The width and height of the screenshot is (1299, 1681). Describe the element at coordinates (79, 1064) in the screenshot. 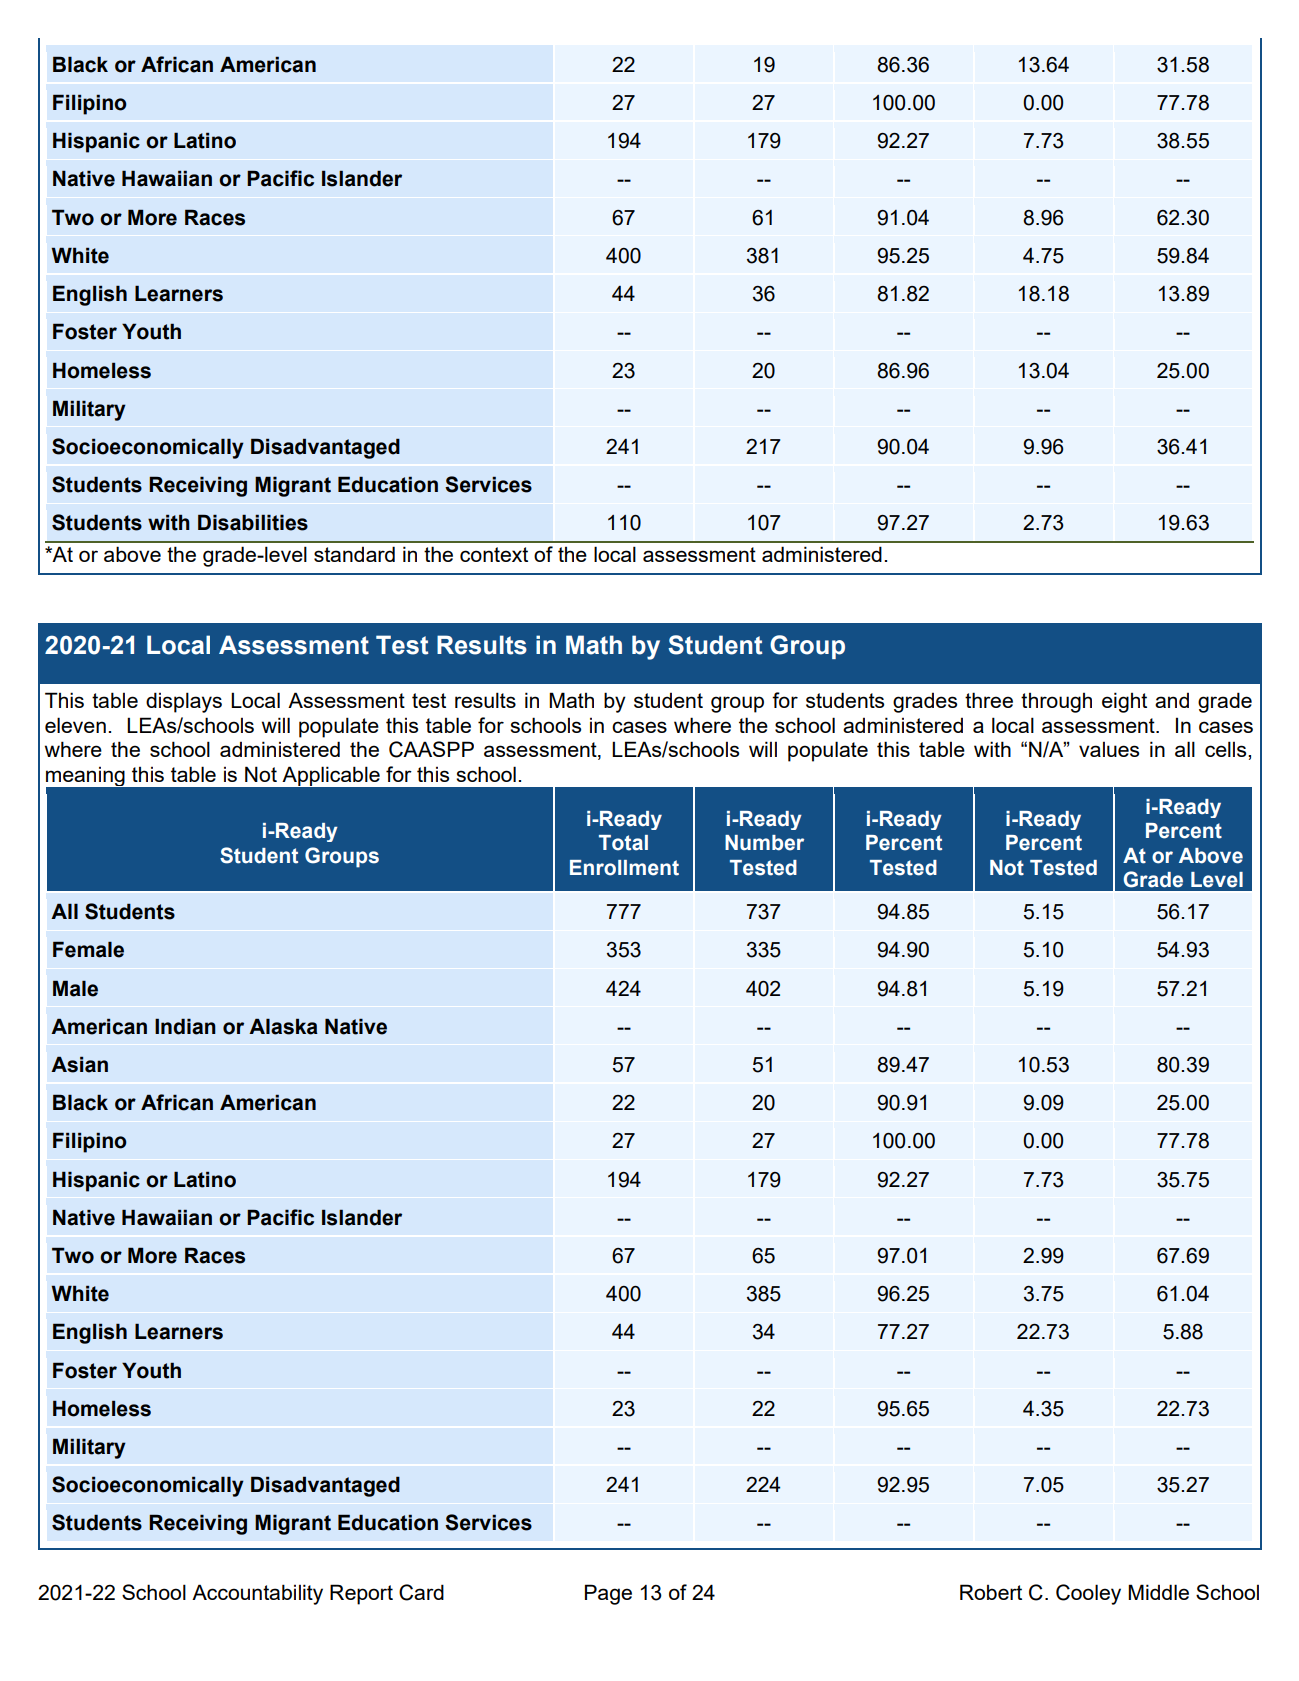

I see `Asian` at that location.
